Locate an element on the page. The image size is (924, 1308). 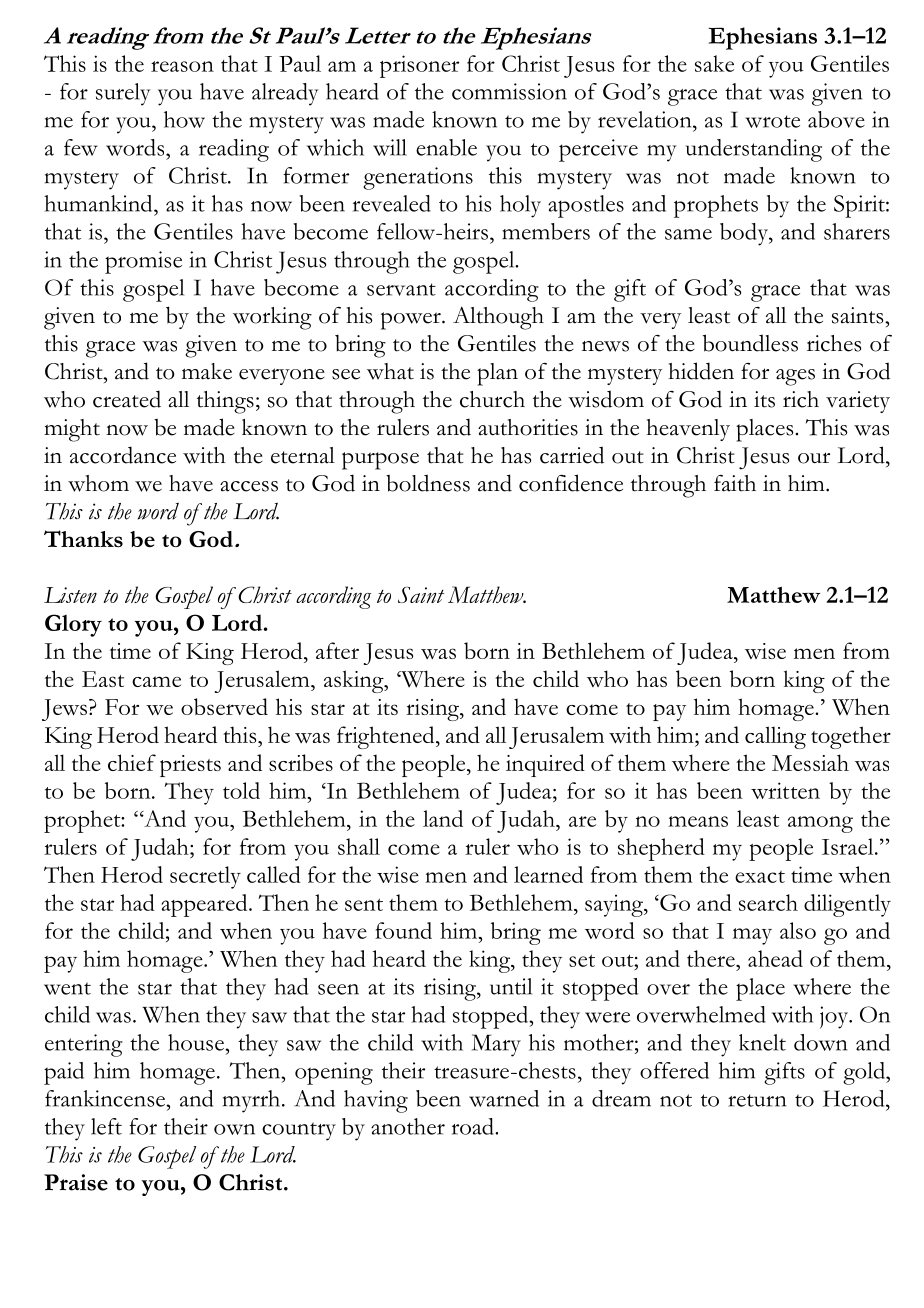
left is located at coordinates (106, 1126).
